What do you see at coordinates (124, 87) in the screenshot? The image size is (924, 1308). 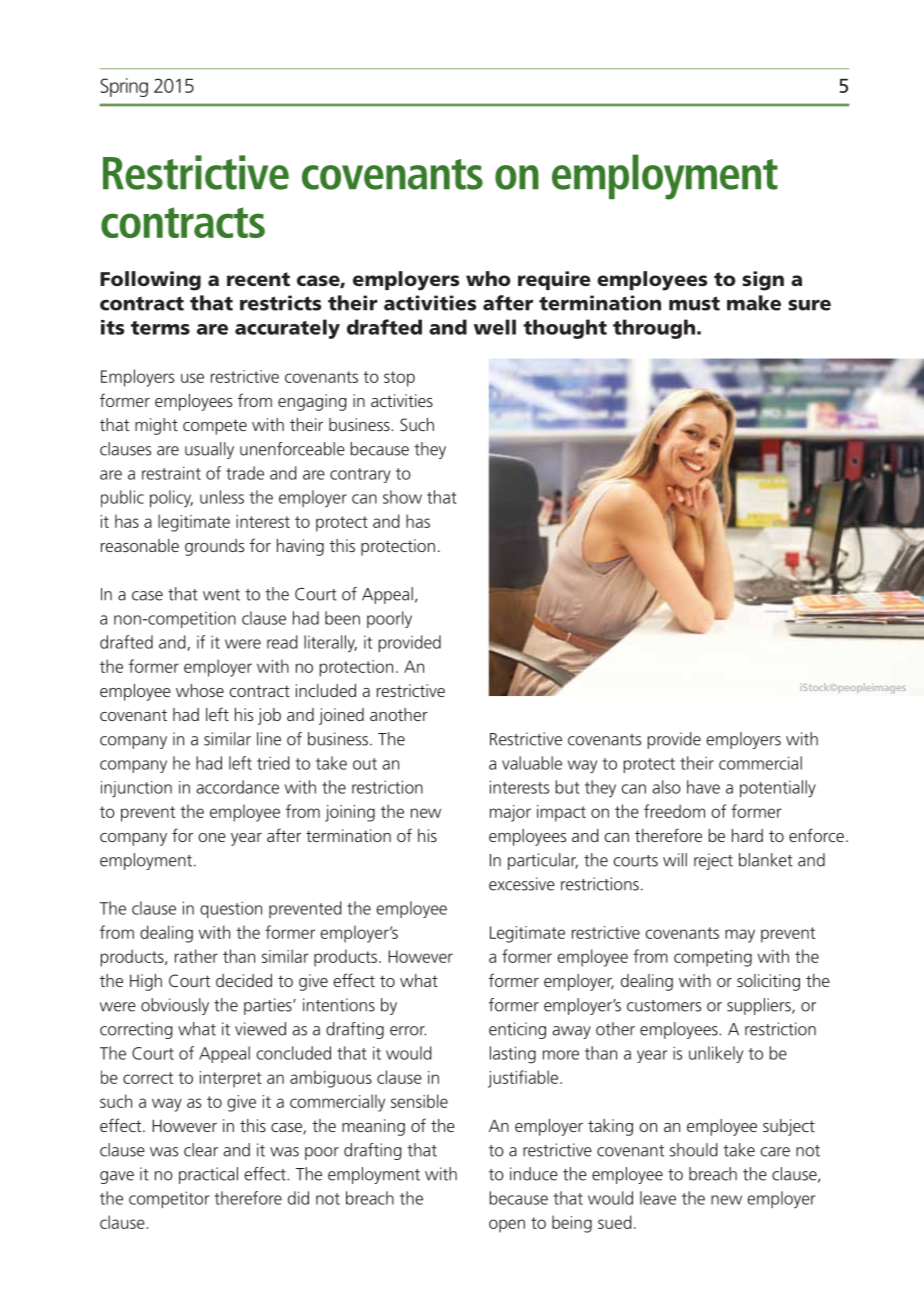 I see `Spring` at bounding box center [124, 87].
